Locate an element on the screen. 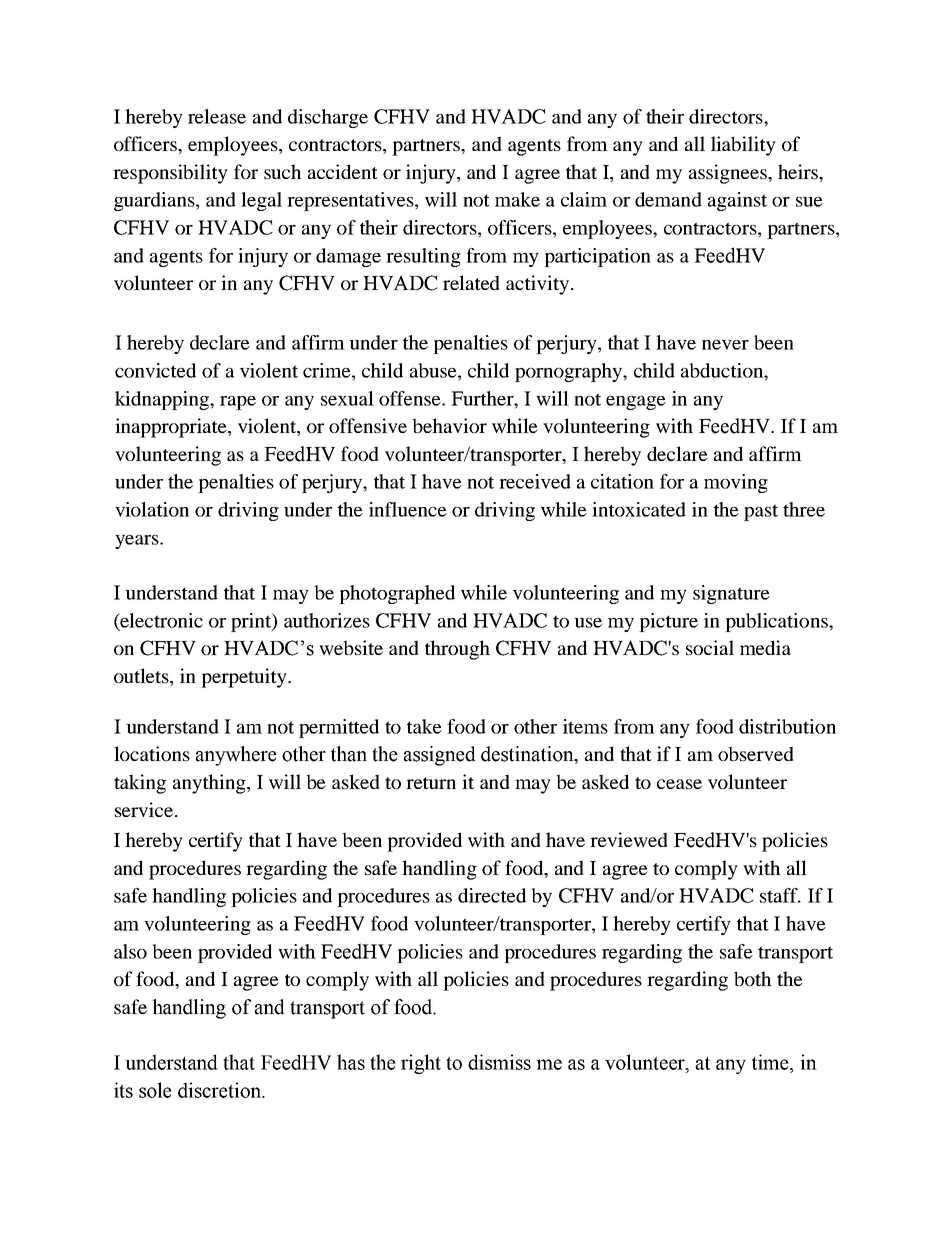 The width and height of the screenshot is (952, 1233). liability is located at coordinates (743, 146).
